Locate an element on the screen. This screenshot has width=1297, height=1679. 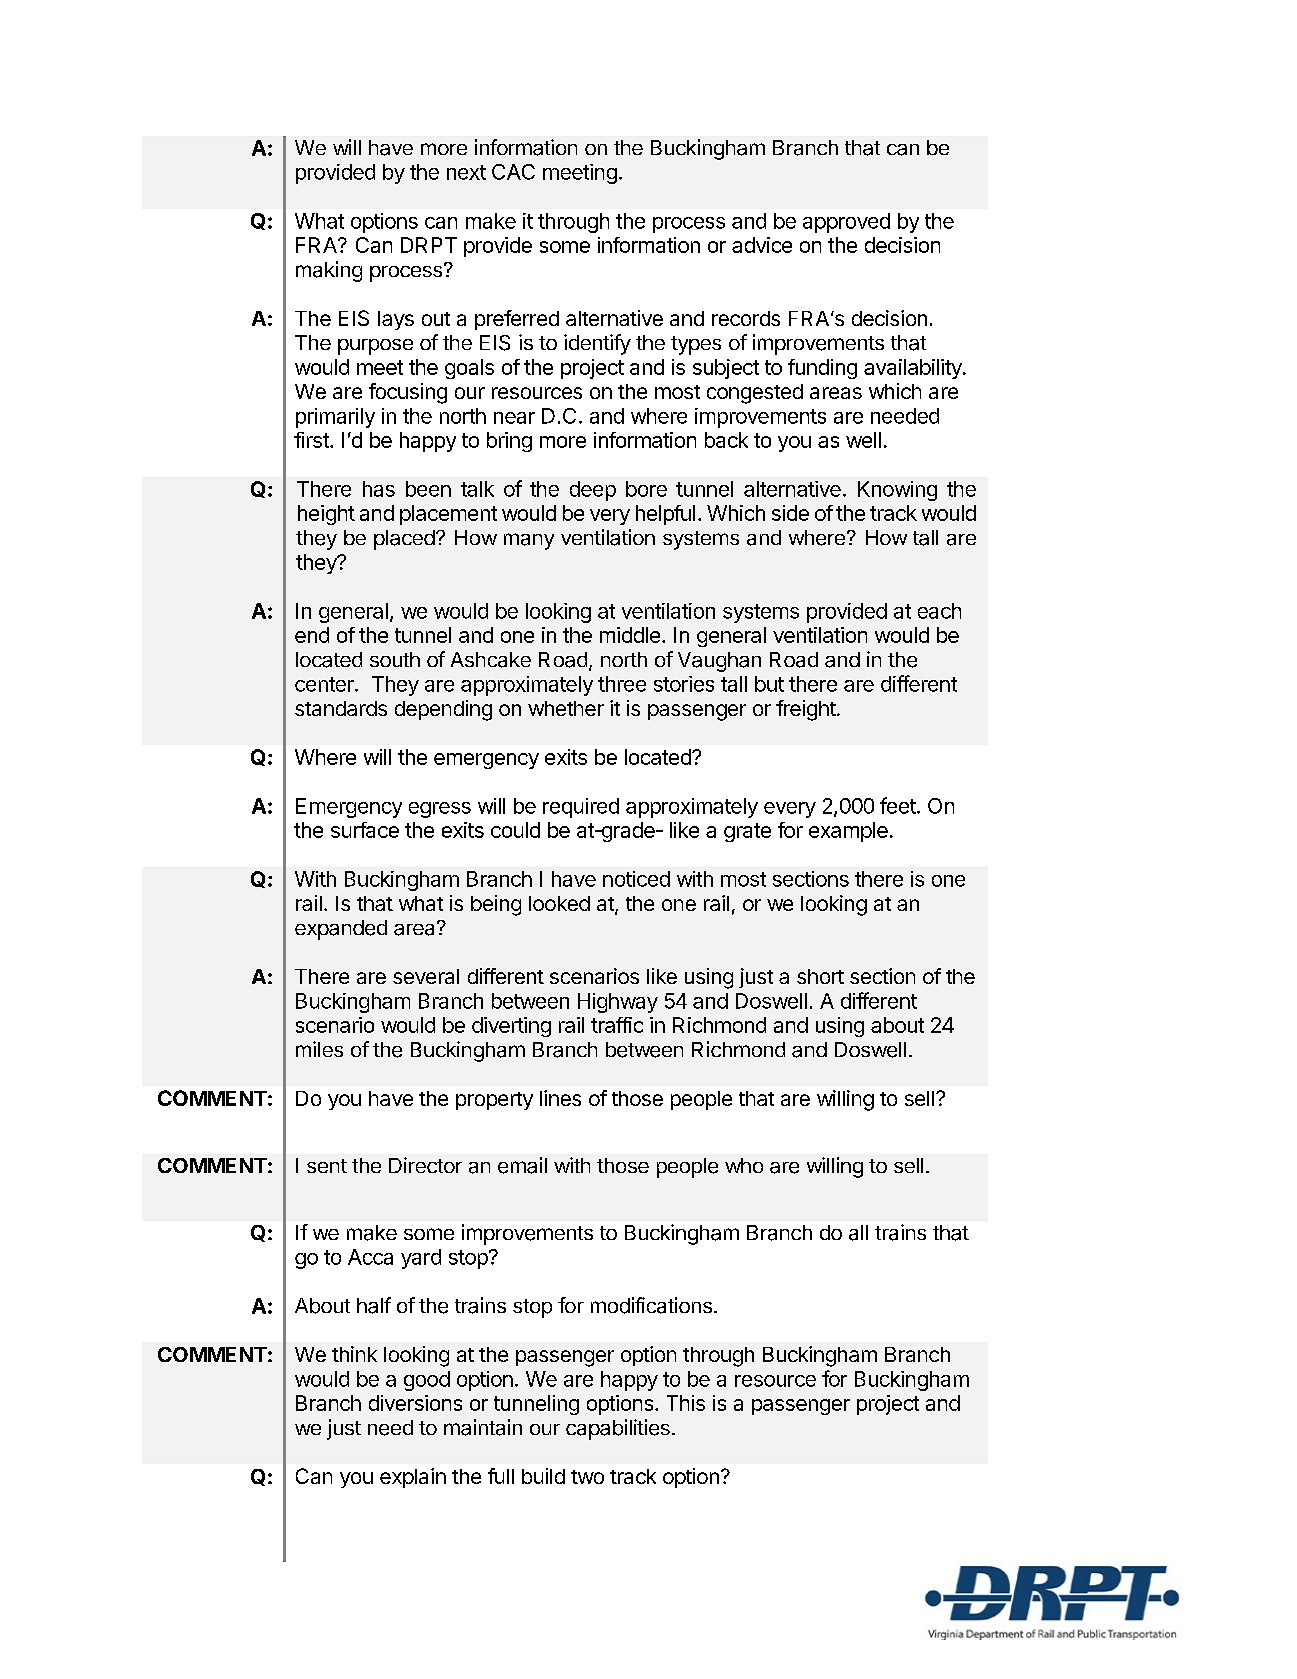
making is located at coordinates (329, 271).
